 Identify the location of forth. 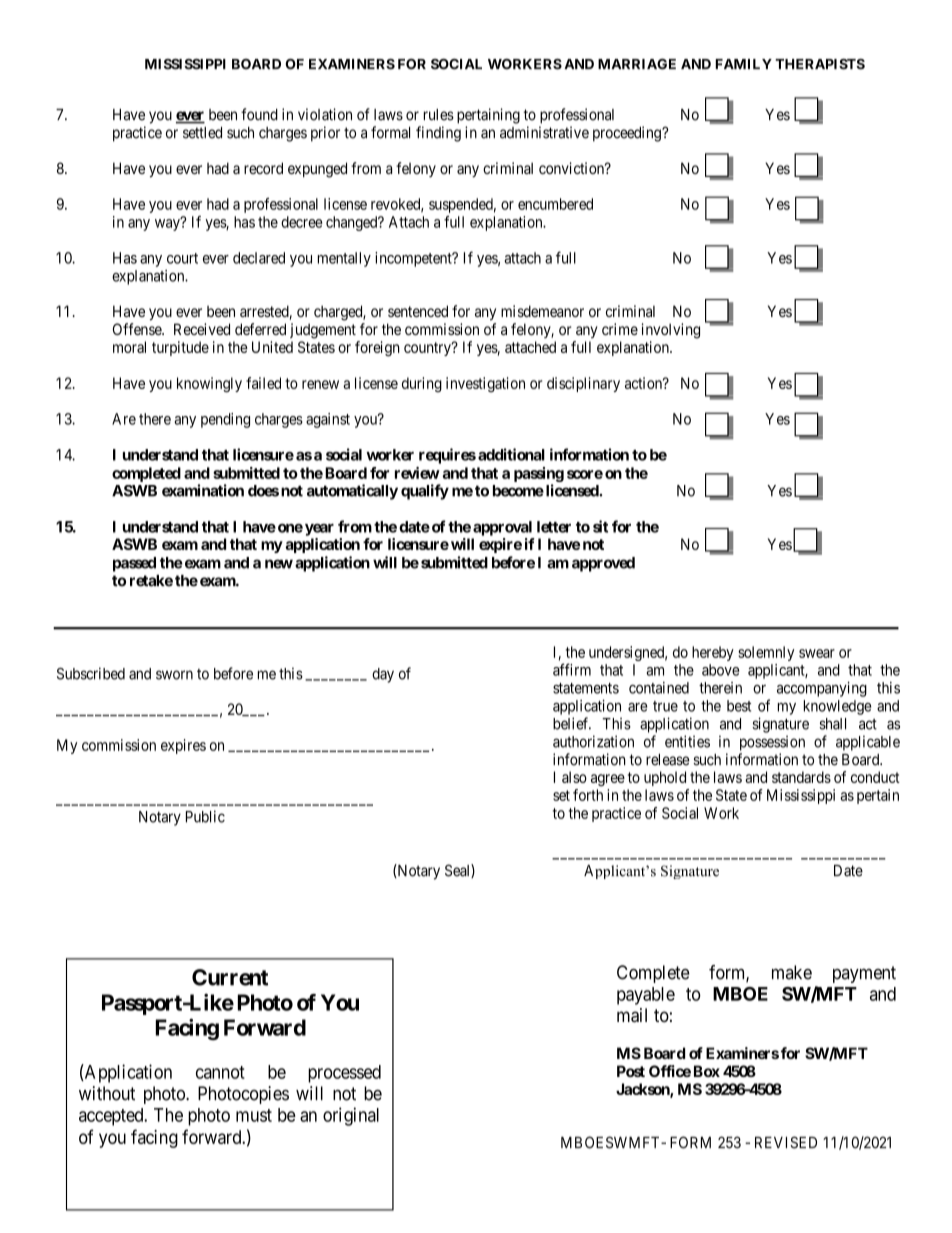
(588, 795).
